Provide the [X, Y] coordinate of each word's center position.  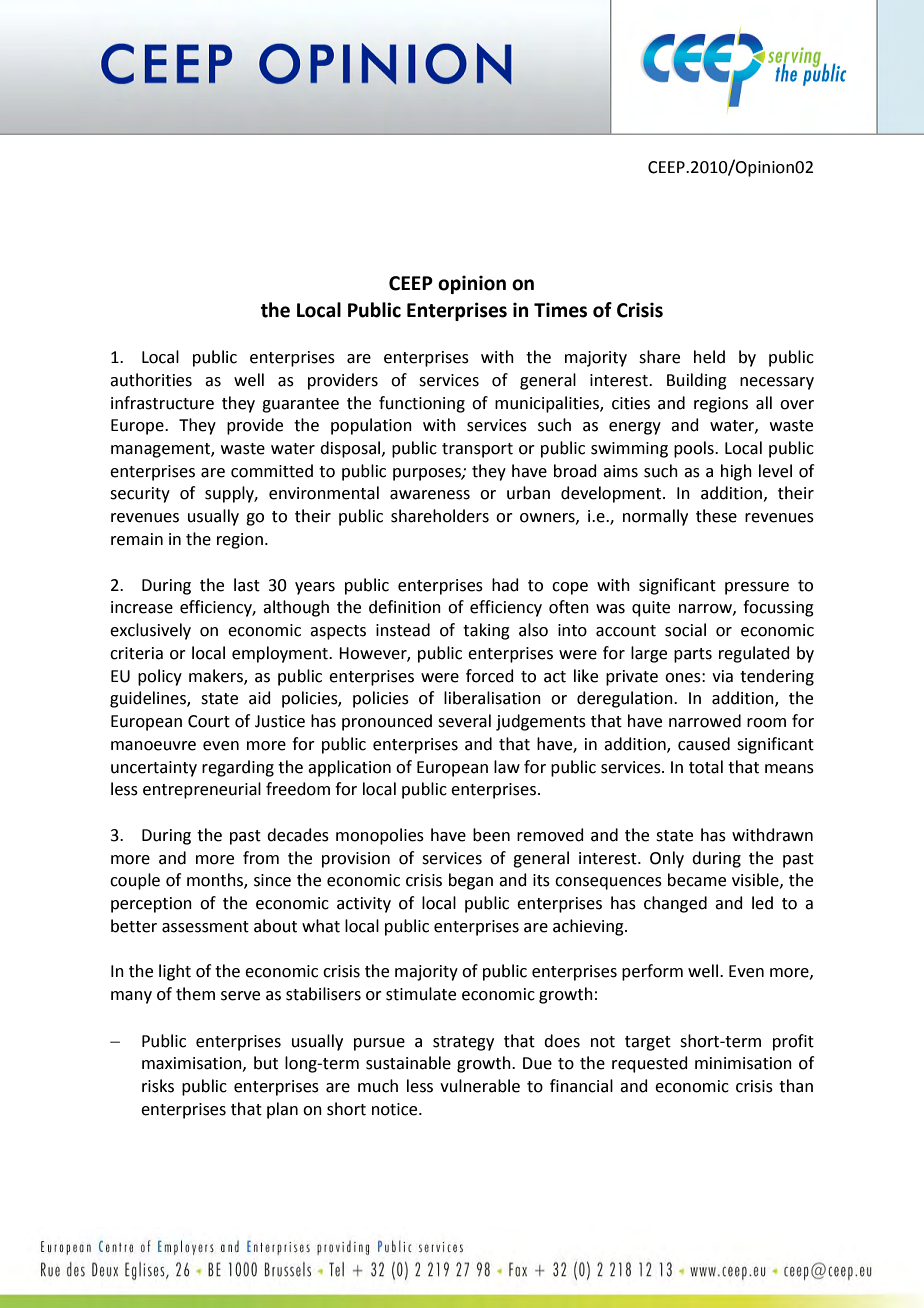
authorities [151, 380]
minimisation [743, 1063]
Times [560, 310]
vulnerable [480, 1086]
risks [158, 1086]
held [709, 357]
